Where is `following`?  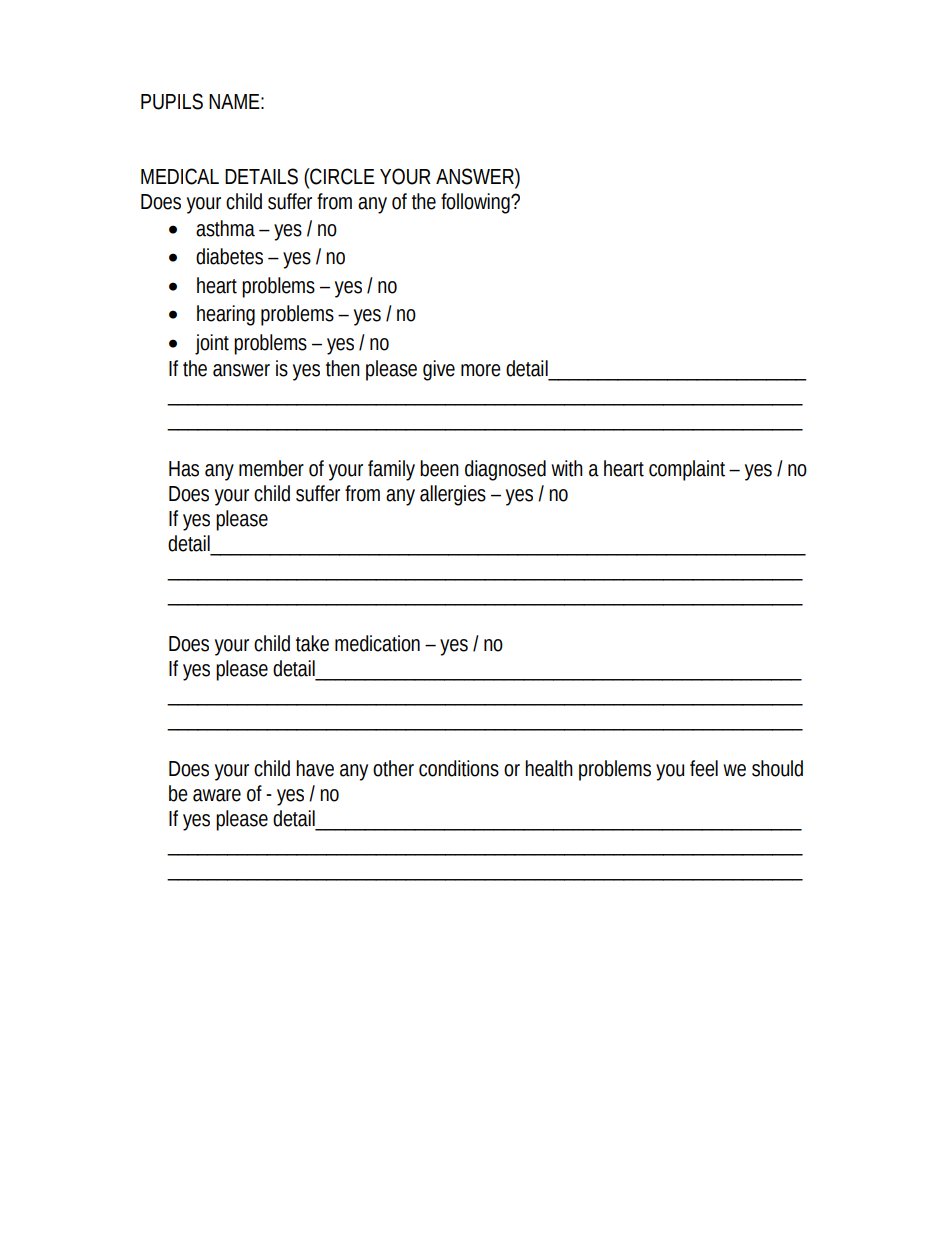
following is located at coordinates (476, 203).
